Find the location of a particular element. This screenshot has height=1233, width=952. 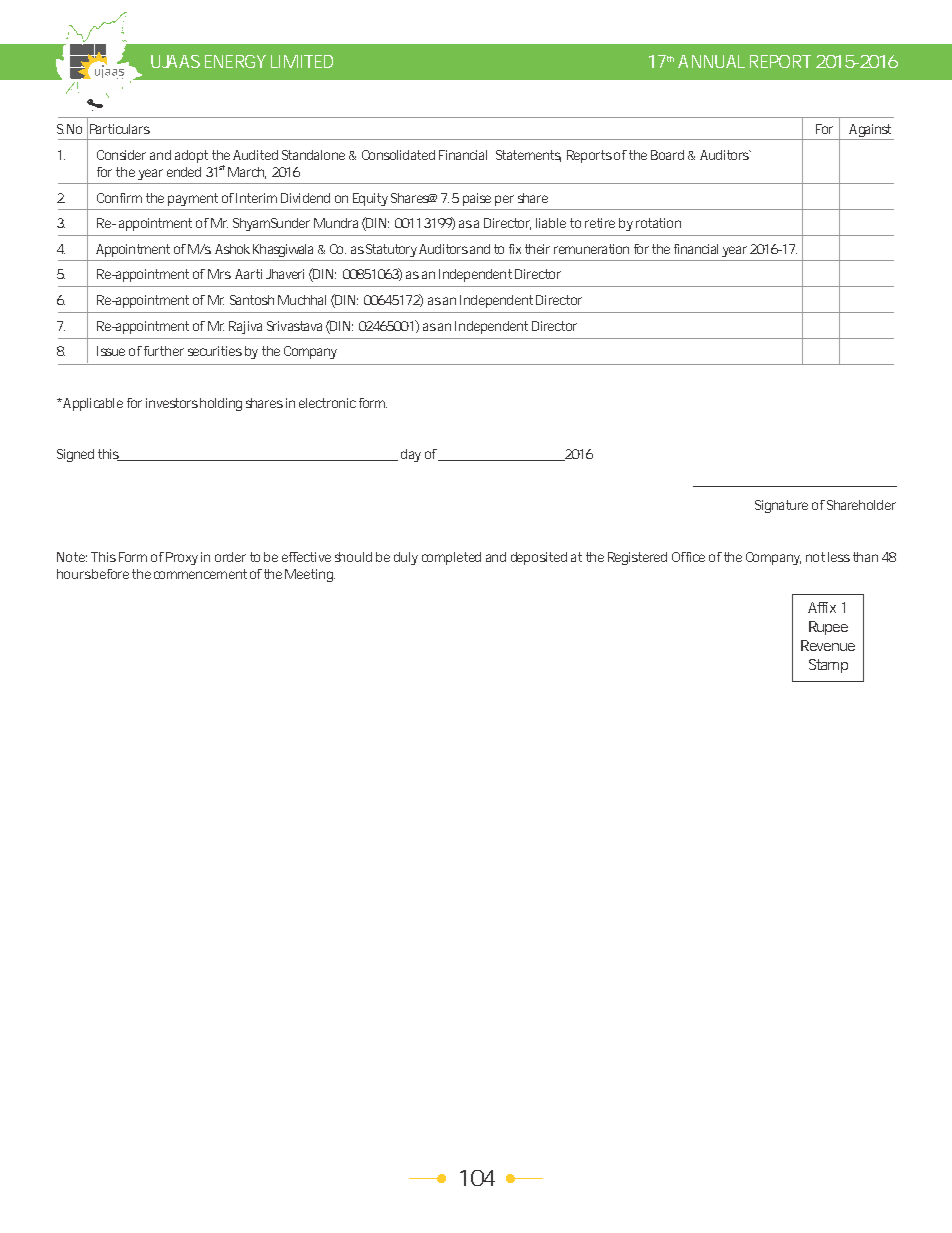

LIMITED is located at coordinates (302, 61).
